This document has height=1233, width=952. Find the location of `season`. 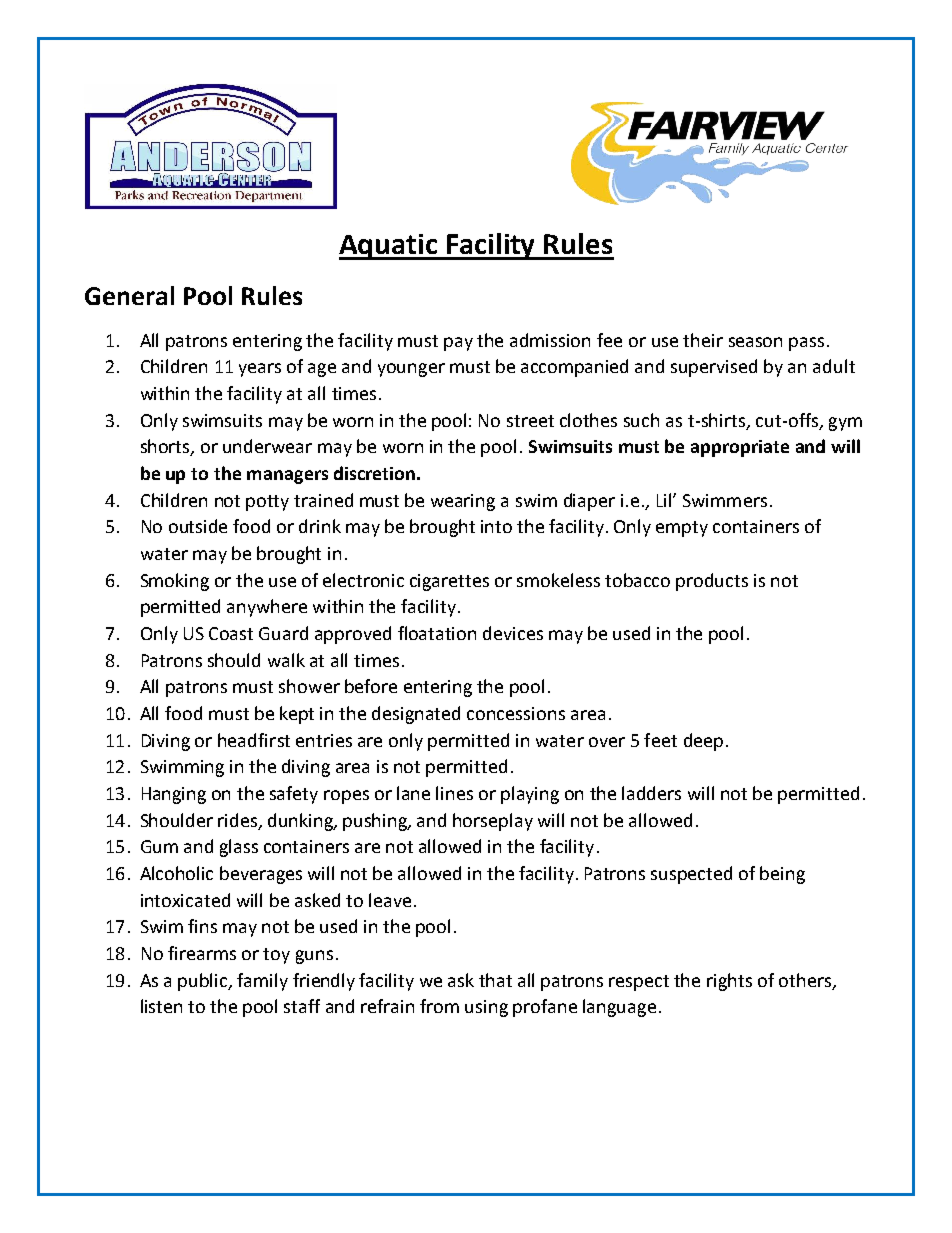

season is located at coordinates (755, 342).
